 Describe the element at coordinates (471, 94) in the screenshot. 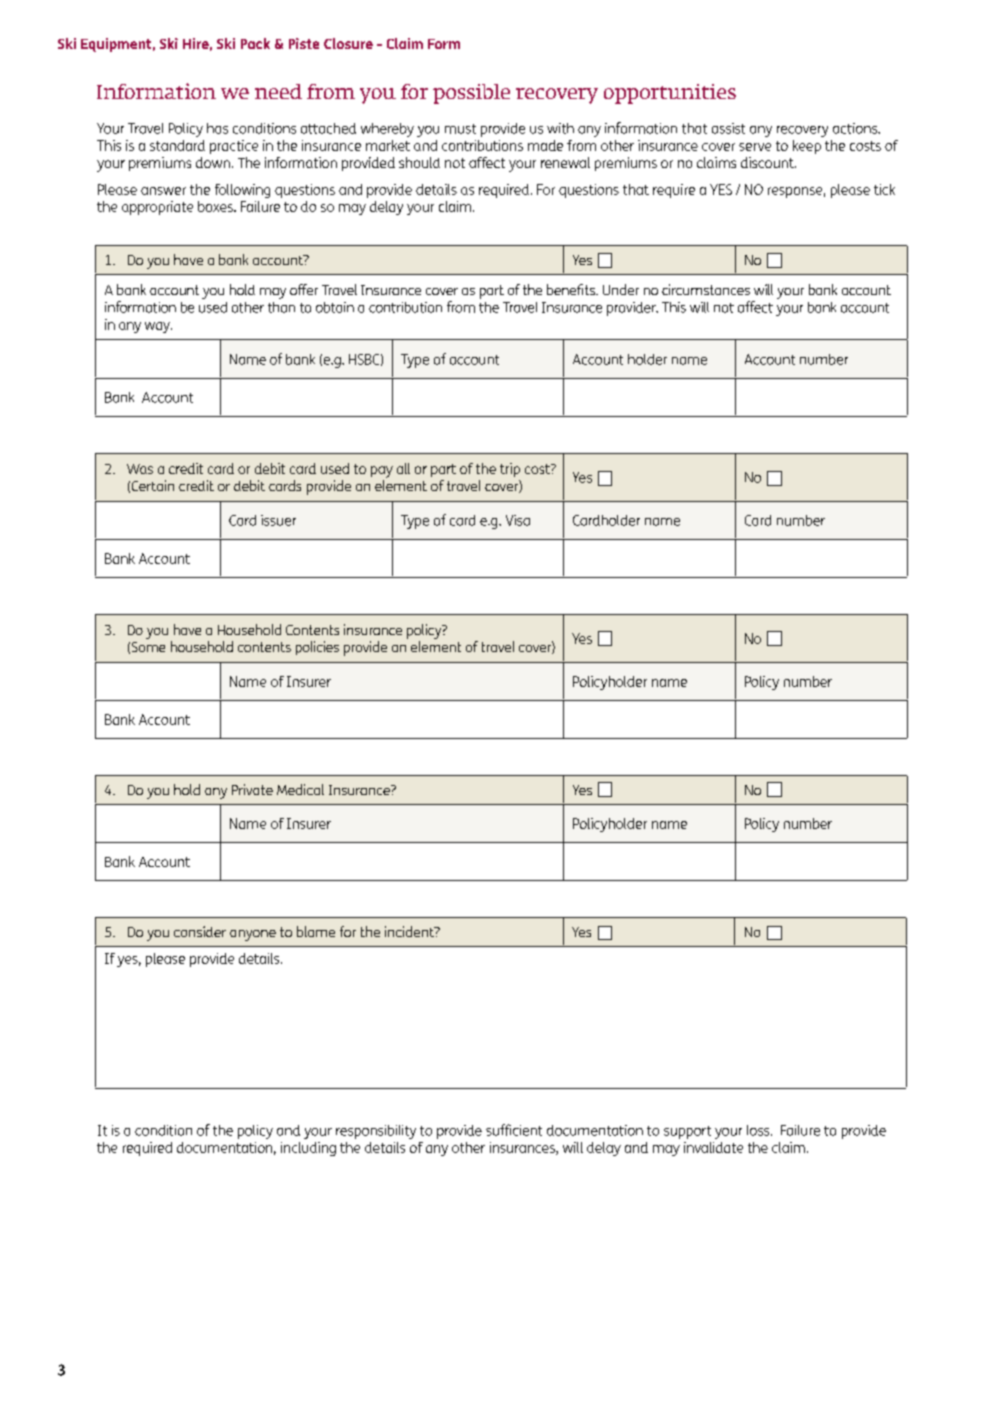

I see `possible` at that location.
